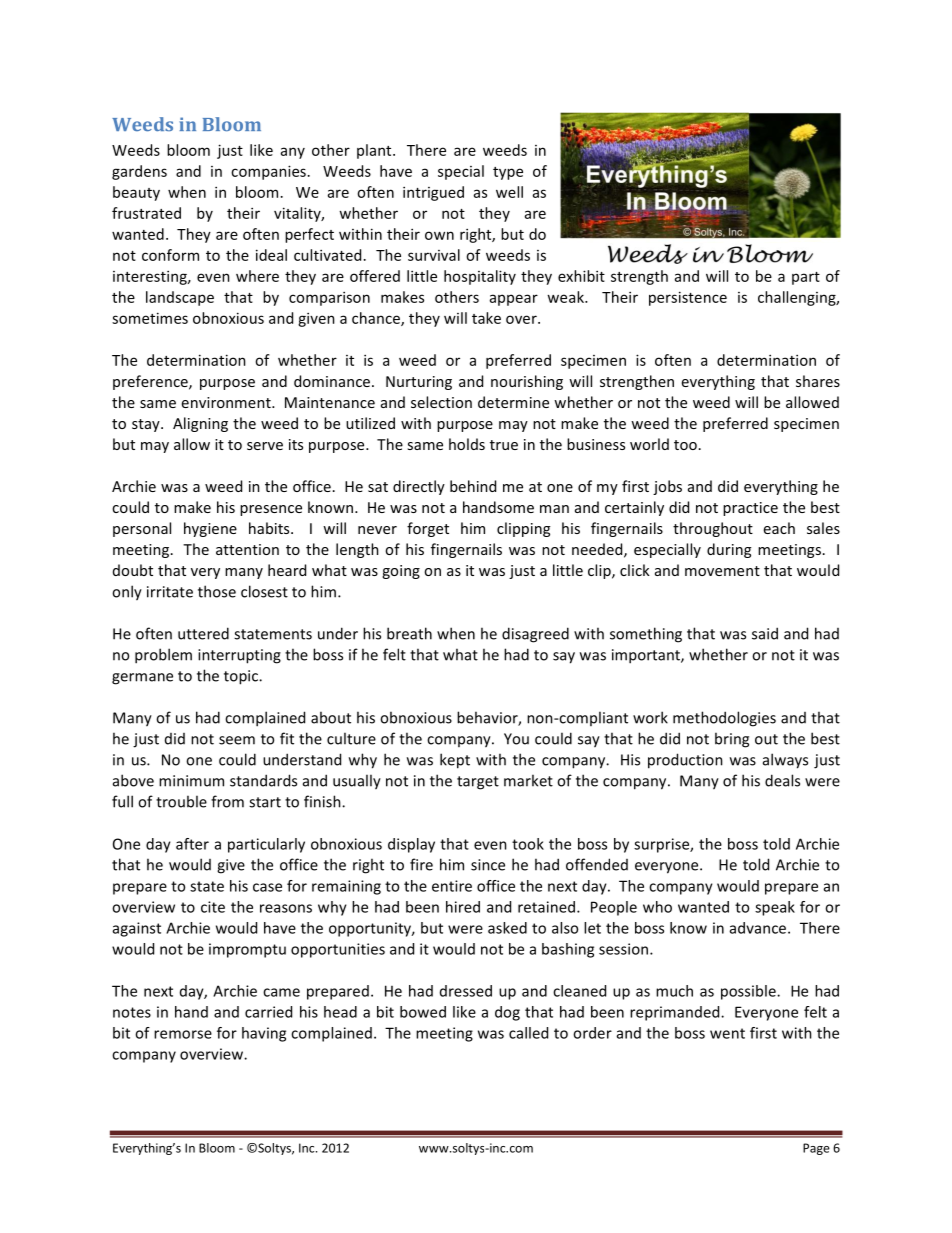 The image size is (952, 1233). I want to click on companies, so click(268, 172).
